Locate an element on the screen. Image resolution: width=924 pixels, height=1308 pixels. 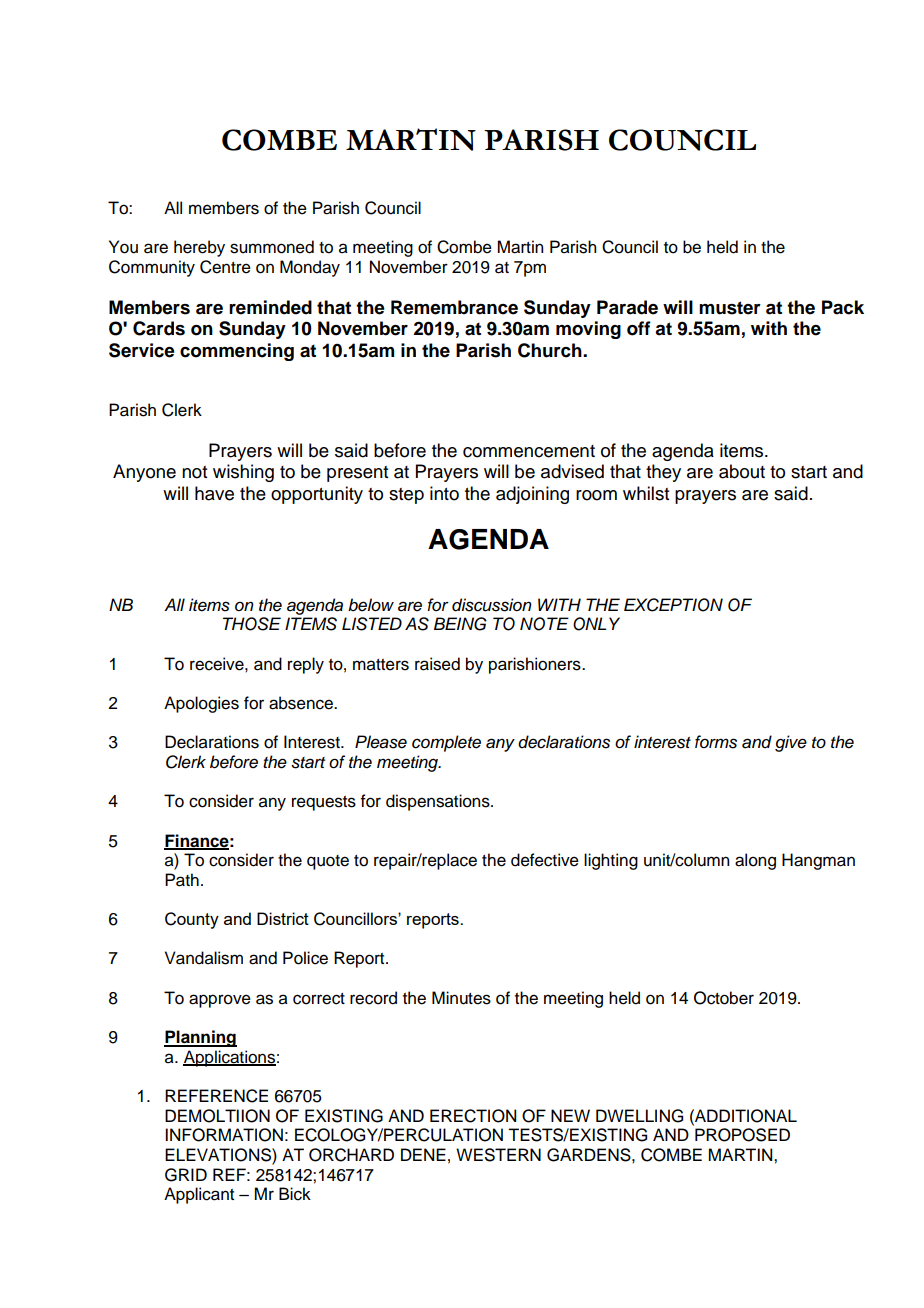
give is located at coordinates (791, 743).
